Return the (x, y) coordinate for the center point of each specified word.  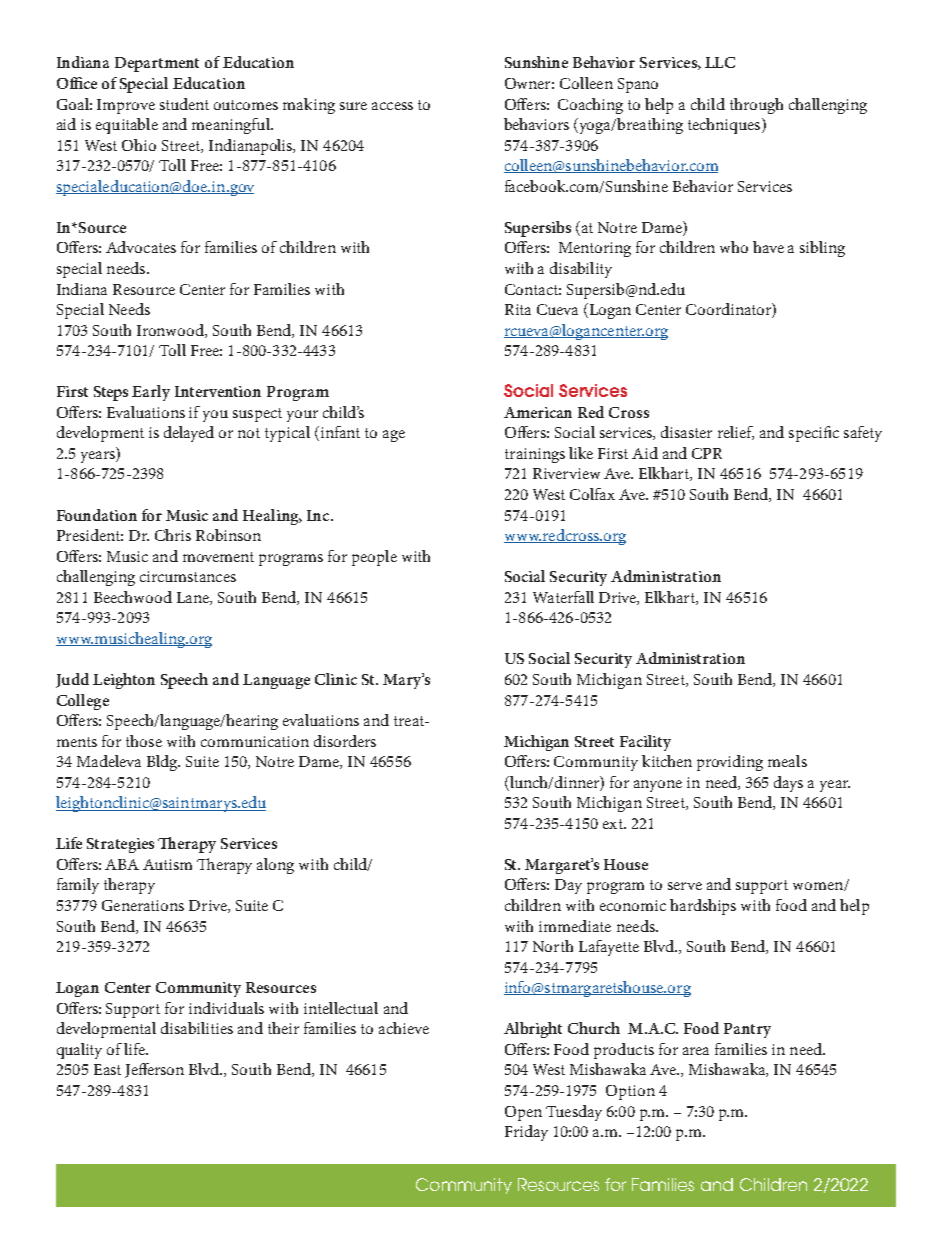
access (392, 106)
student (184, 104)
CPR (707, 453)
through (756, 106)
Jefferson (154, 1070)
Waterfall (563, 597)
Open (523, 1113)
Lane (194, 598)
